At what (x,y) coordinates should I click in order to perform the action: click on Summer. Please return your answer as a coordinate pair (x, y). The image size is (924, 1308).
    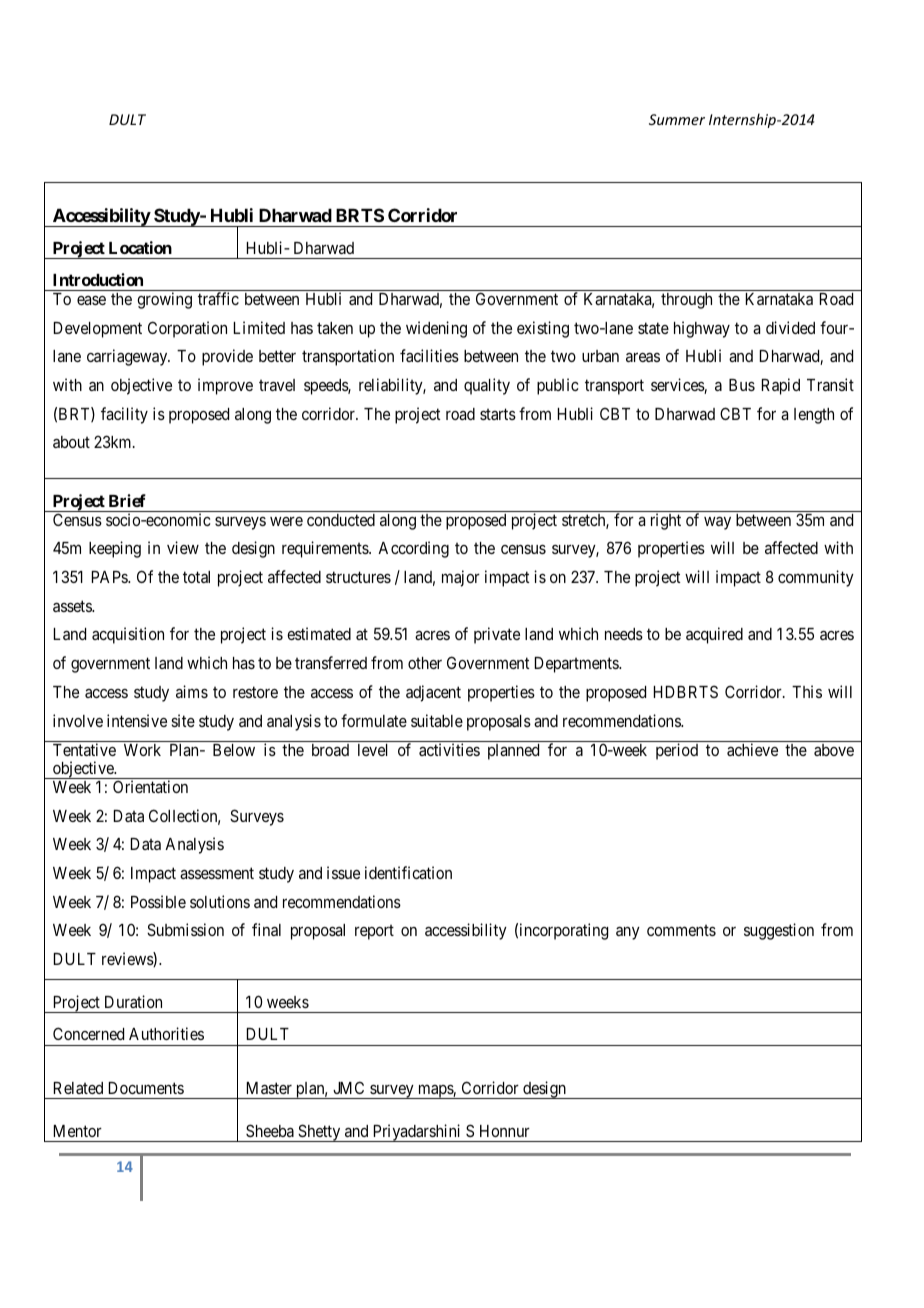
    Looking at the image, I should click on (677, 119).
